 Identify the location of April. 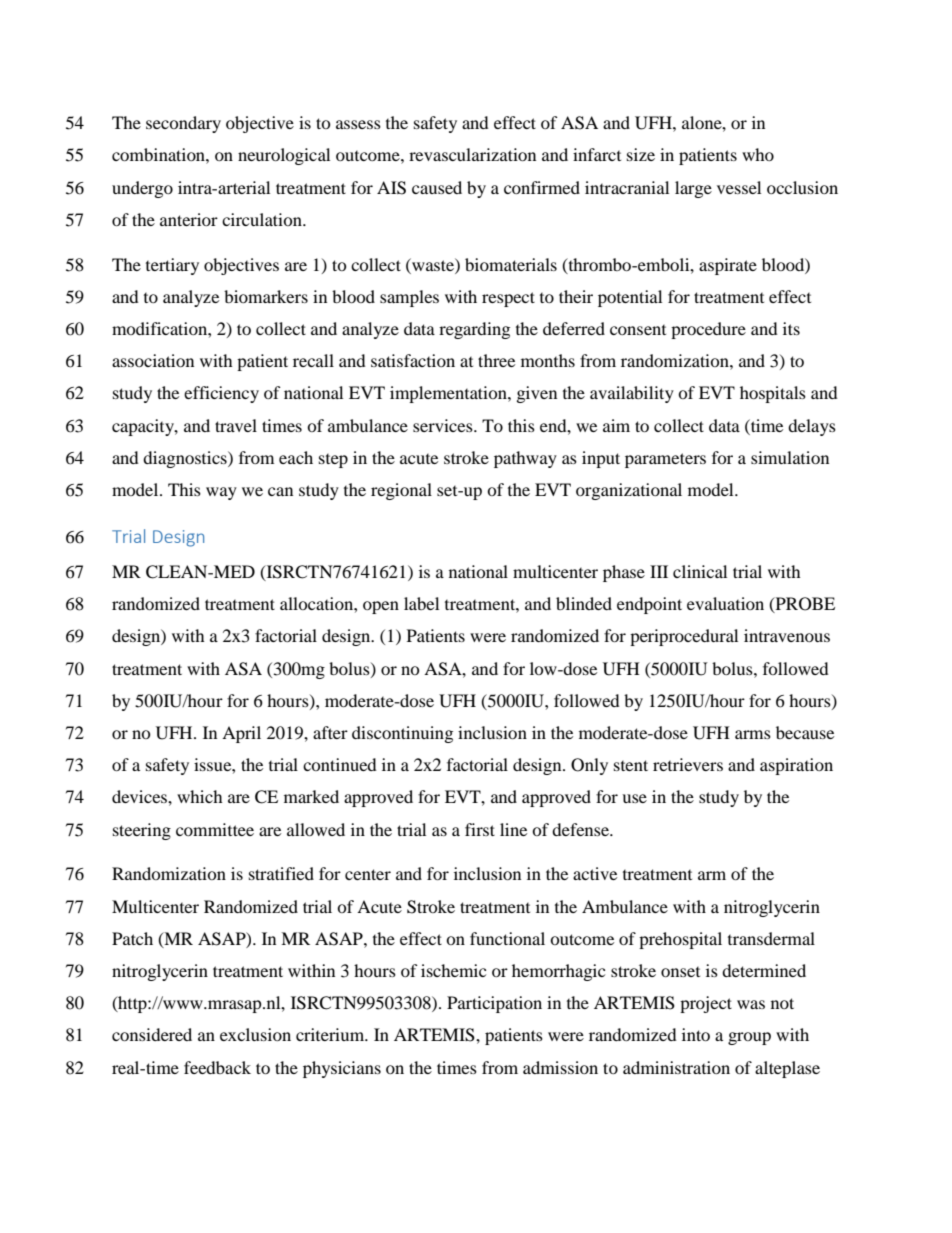
(241, 734).
